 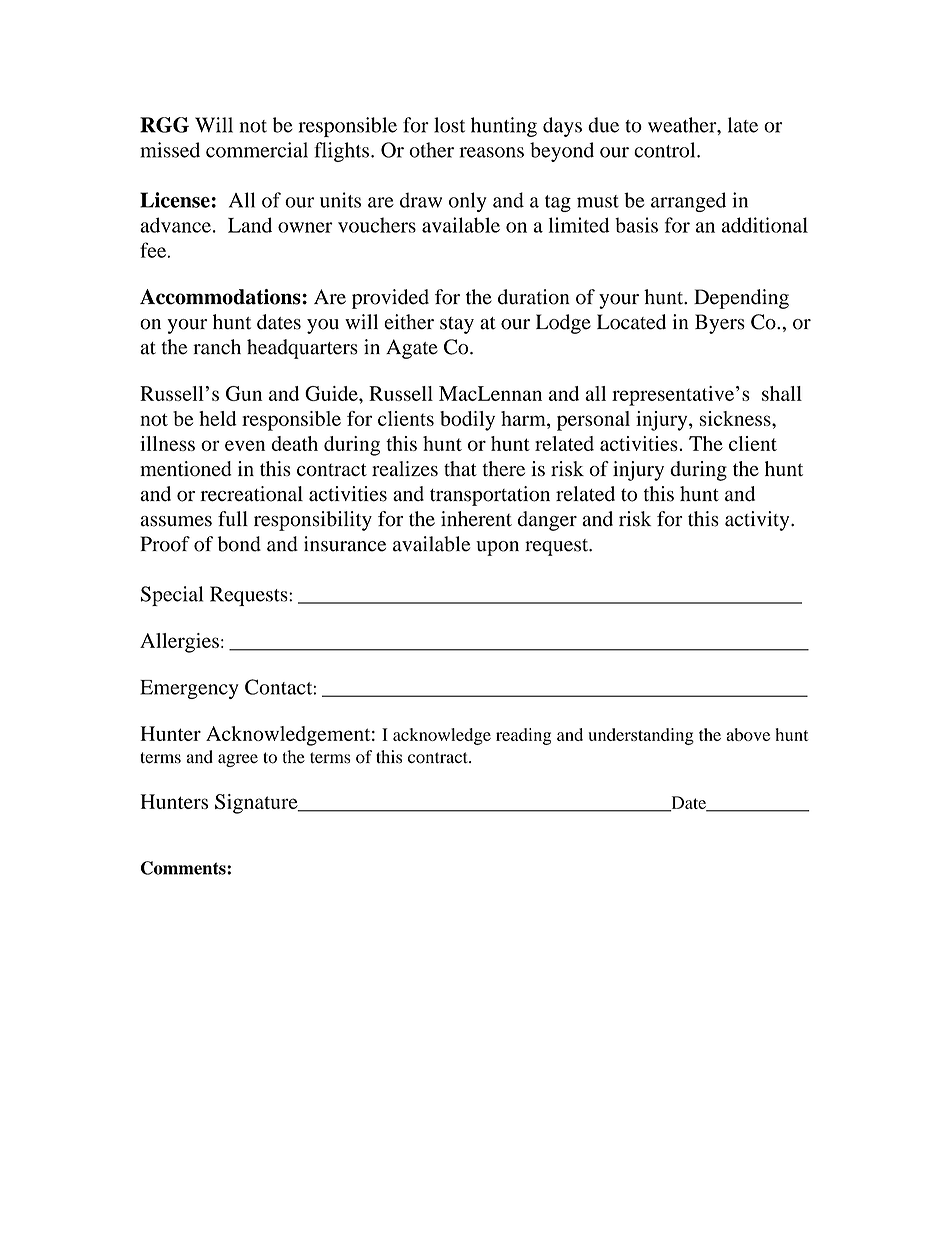 I want to click on reading, so click(x=523, y=736).
